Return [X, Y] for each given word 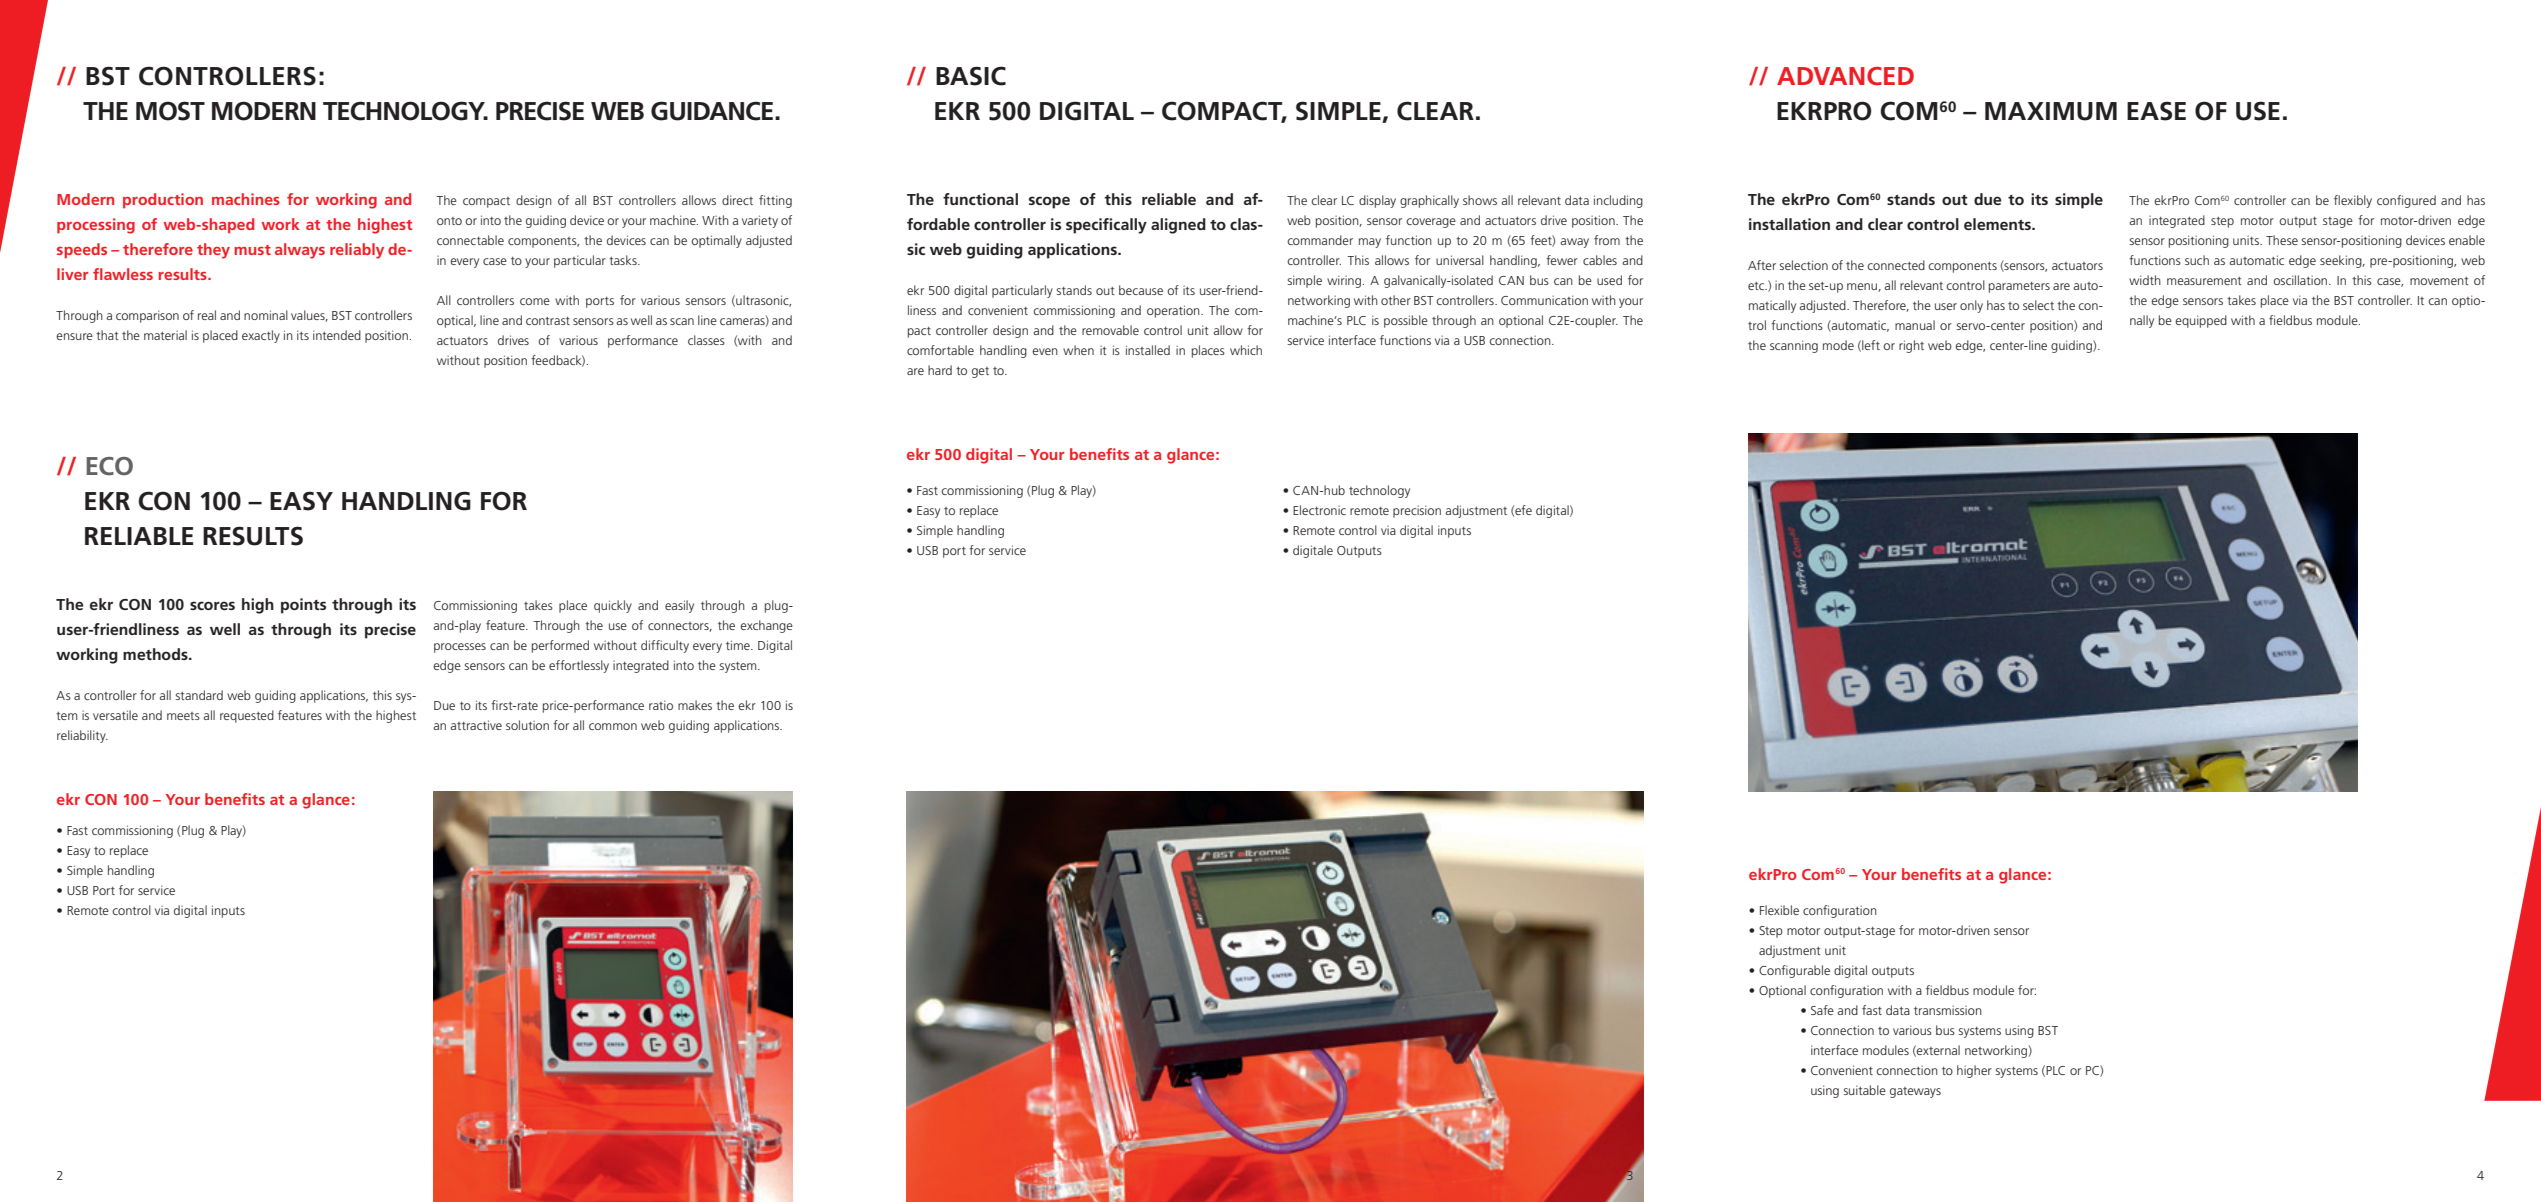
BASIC [971, 76]
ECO [109, 466]
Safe [1822, 1010]
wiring [1345, 281]
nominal [266, 315]
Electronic [1319, 510]
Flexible [1779, 910]
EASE [2156, 111]
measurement [2204, 281]
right [1911, 346]
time [739, 645]
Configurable [1794, 971]
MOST [170, 111]
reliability [82, 736]
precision [1417, 511]
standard [199, 695]
